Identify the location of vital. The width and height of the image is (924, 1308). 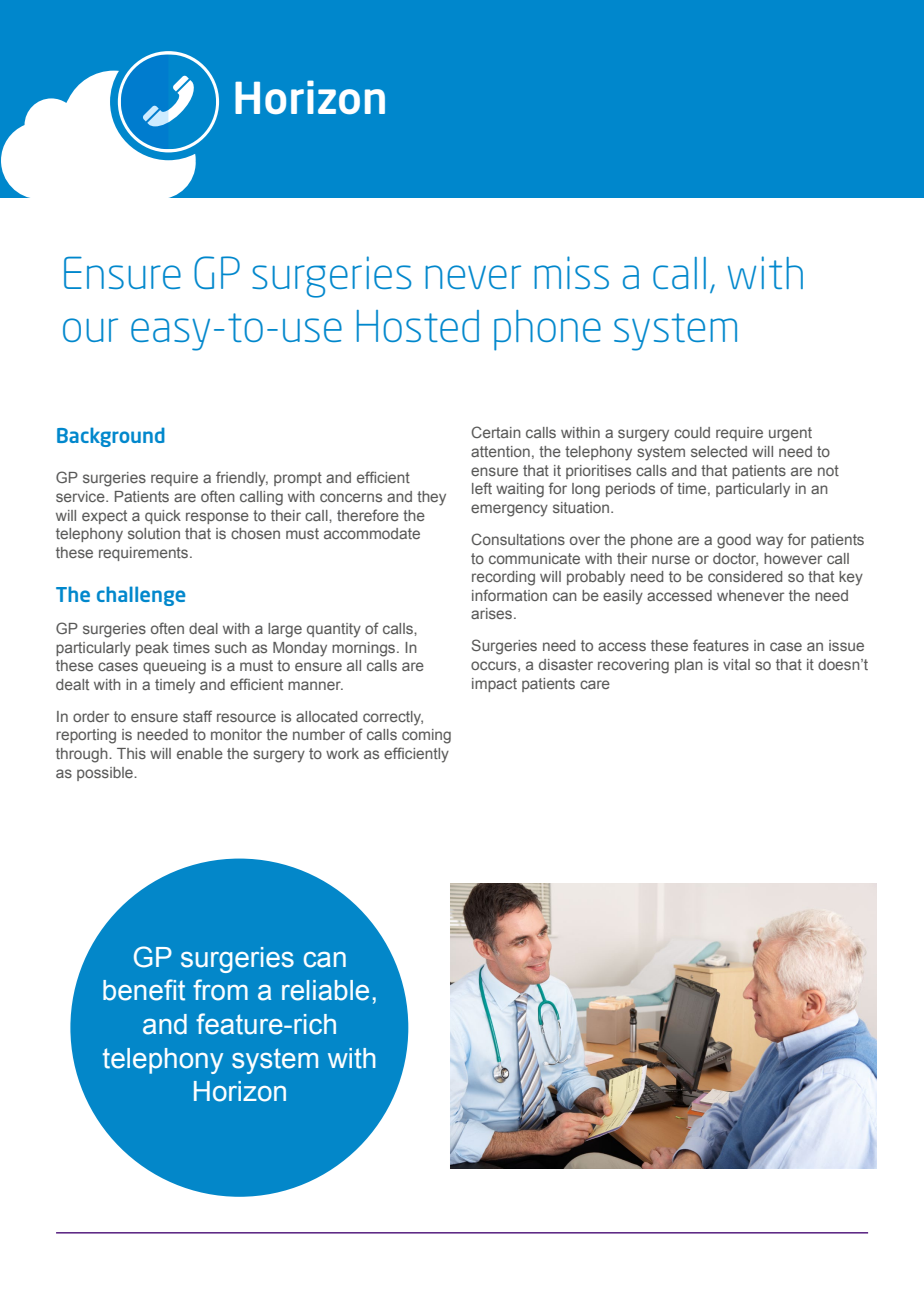
(736, 664).
